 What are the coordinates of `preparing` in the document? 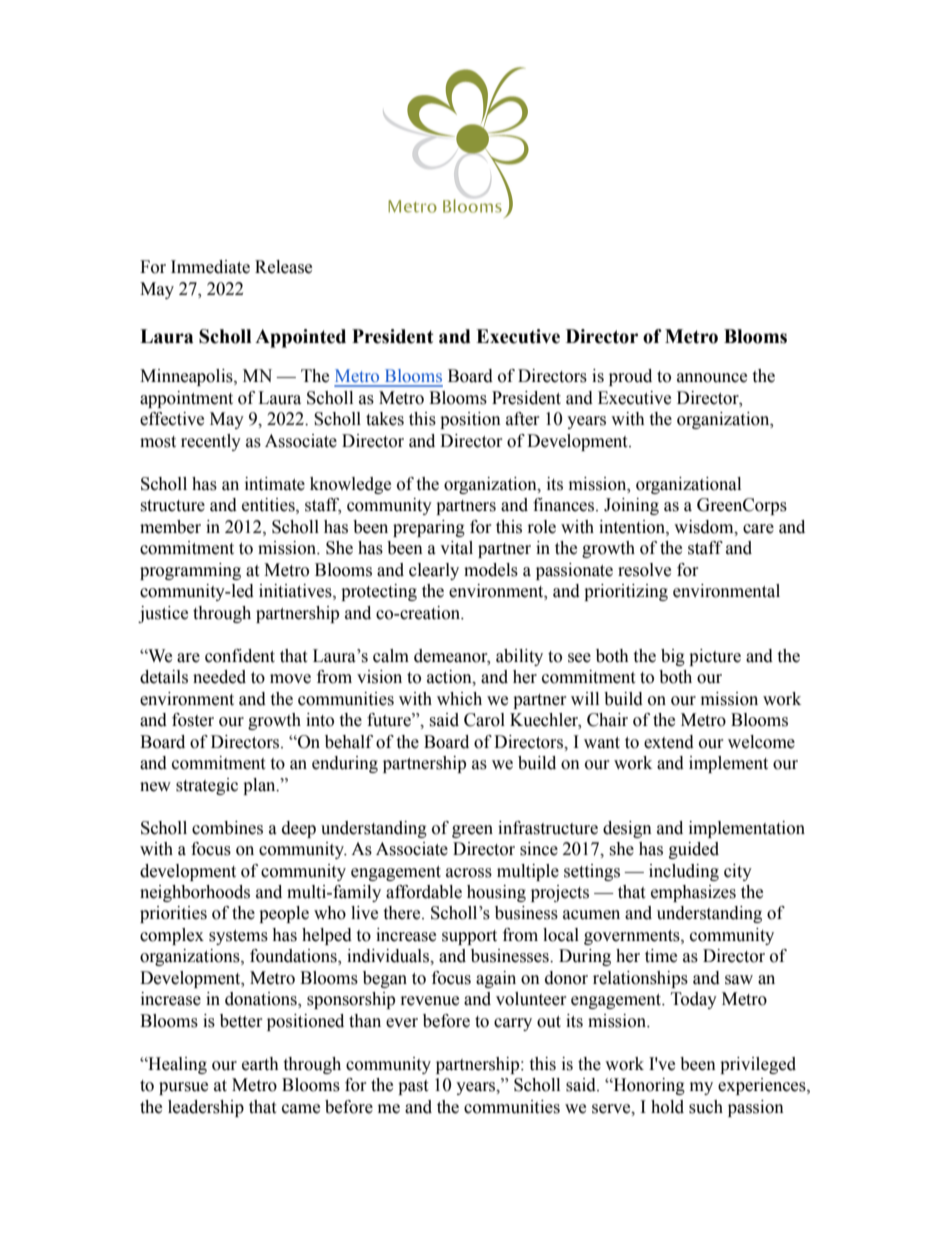 It's located at (429, 528).
